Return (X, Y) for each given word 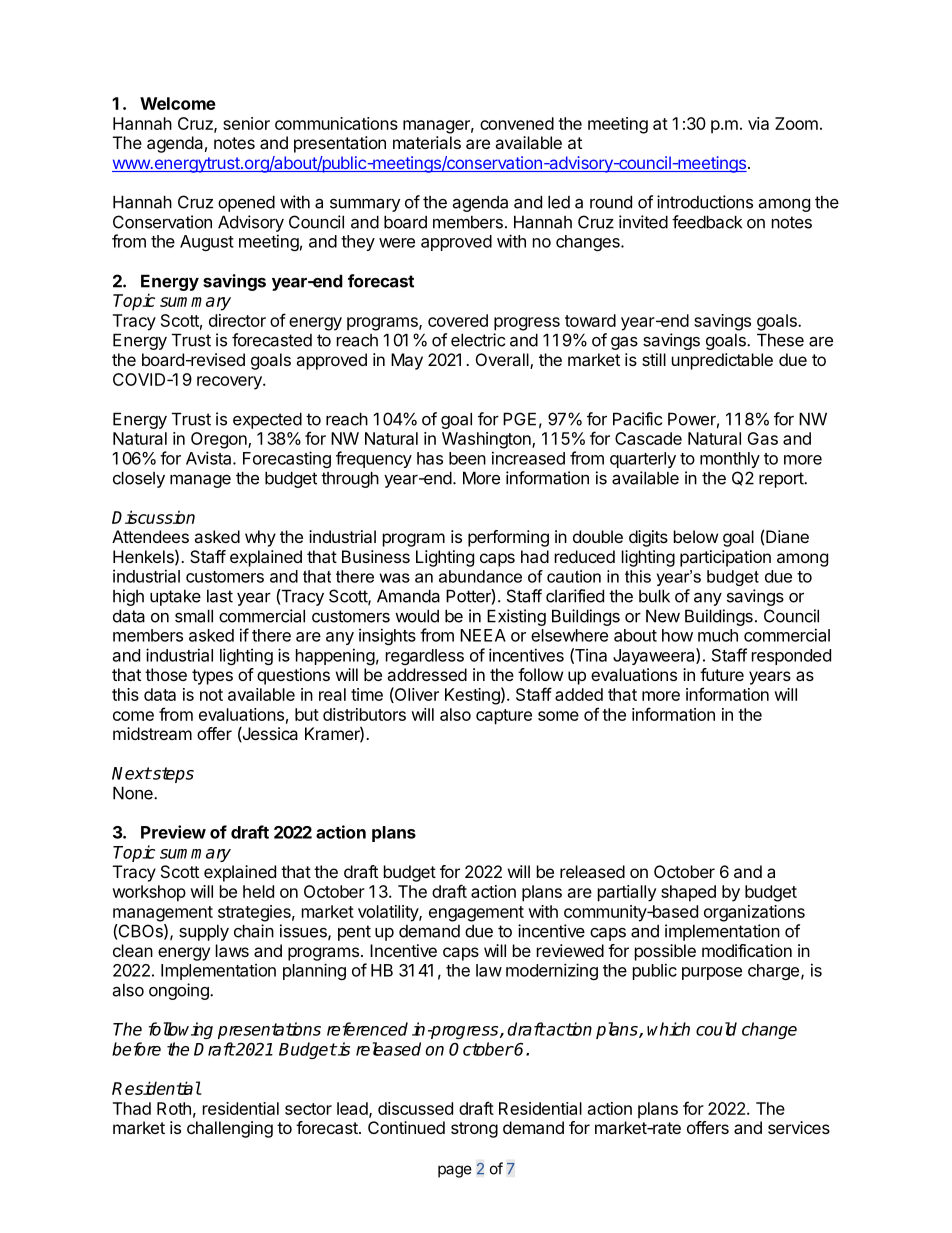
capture (504, 717)
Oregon (220, 440)
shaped (688, 893)
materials (427, 142)
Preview (173, 832)
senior (246, 123)
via (758, 123)
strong (474, 1130)
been (467, 458)
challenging (230, 1129)
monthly (730, 460)
